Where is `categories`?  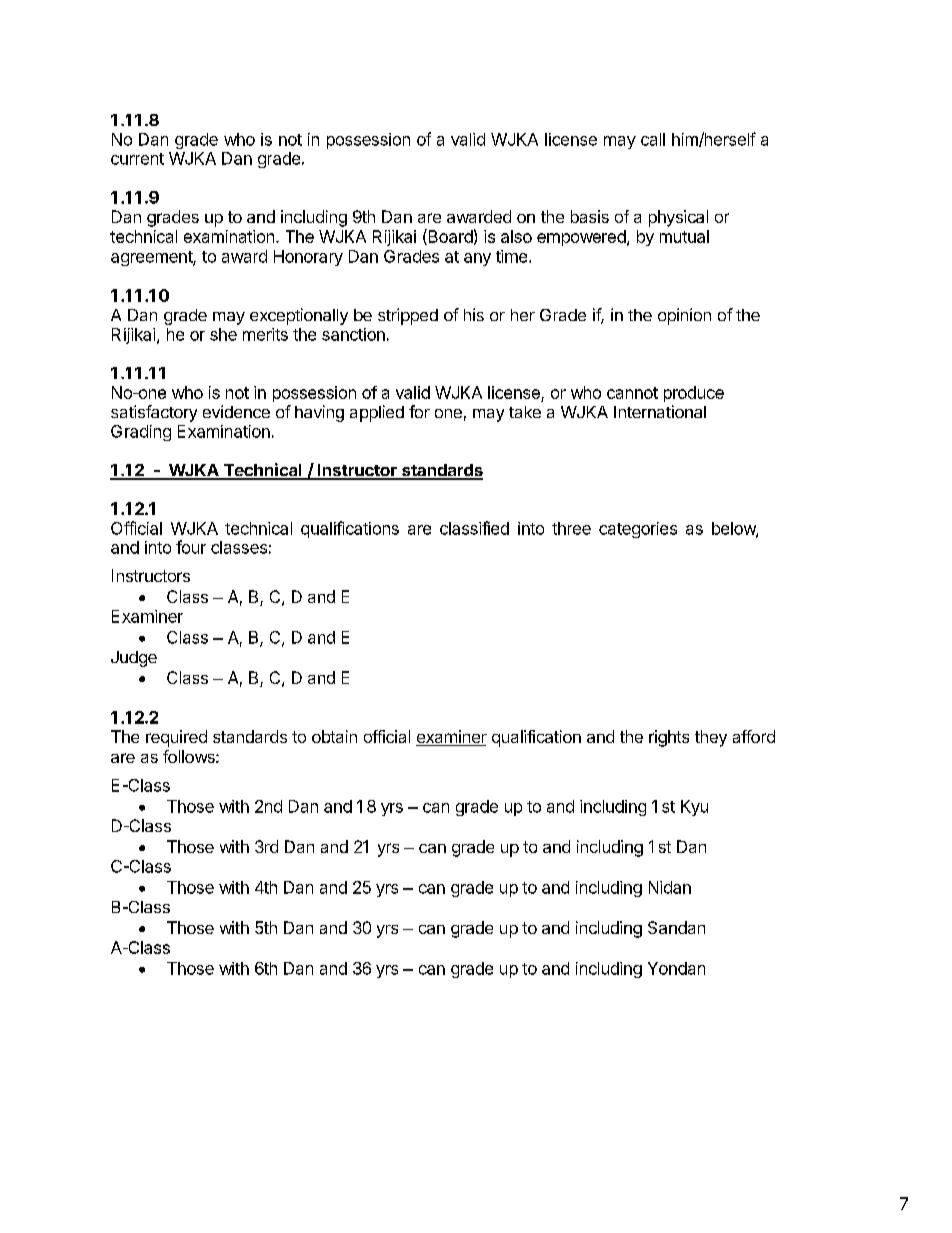 categories is located at coordinates (638, 530).
